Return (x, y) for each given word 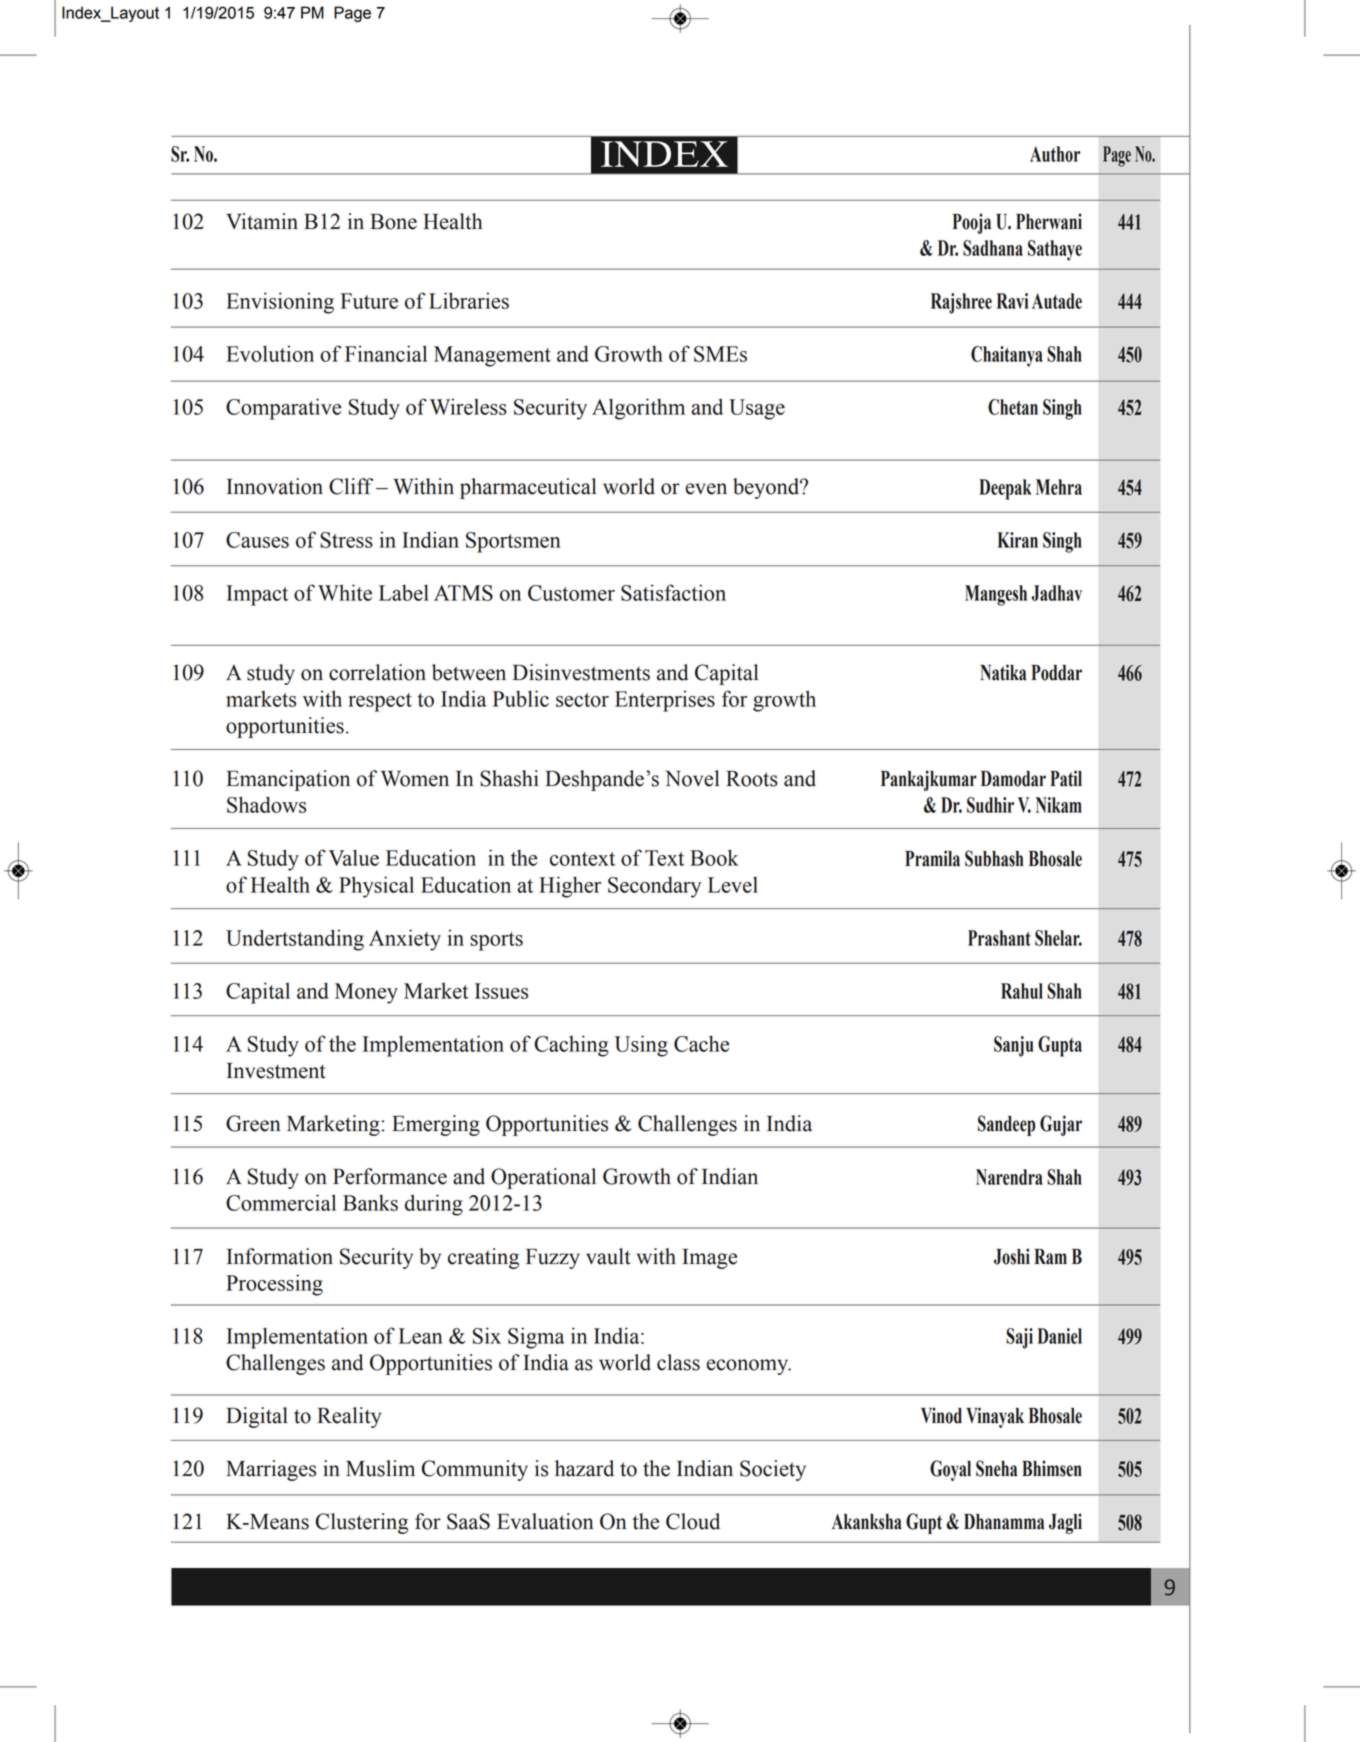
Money (366, 993)
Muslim (380, 1468)
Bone (393, 222)
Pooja (972, 223)
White (345, 592)
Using (641, 1046)
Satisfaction (673, 592)
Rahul (1022, 991)
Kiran (1017, 540)
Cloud (693, 1521)
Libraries (469, 300)
